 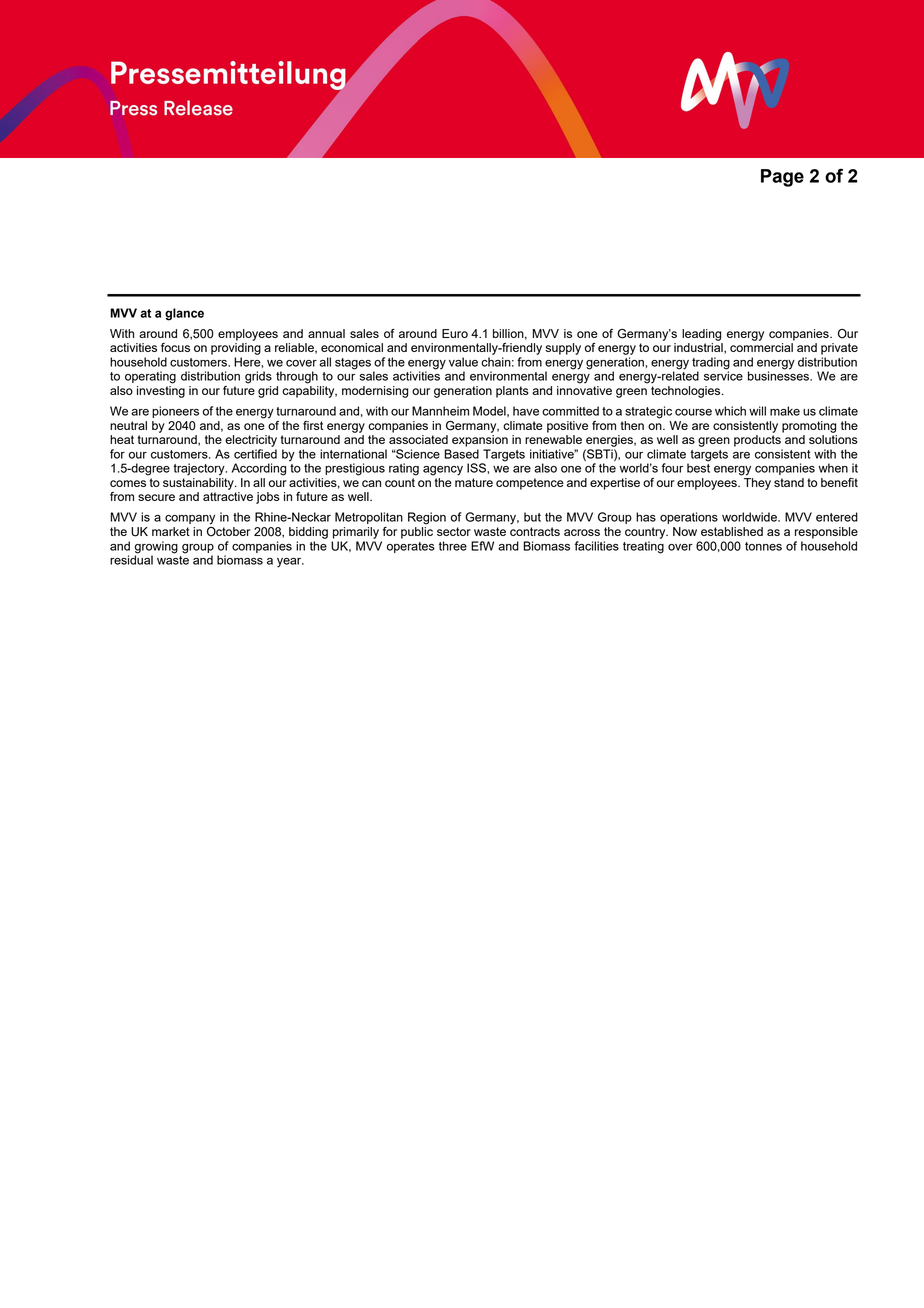 What do you see at coordinates (184, 314) in the document?
I see `glance` at bounding box center [184, 314].
